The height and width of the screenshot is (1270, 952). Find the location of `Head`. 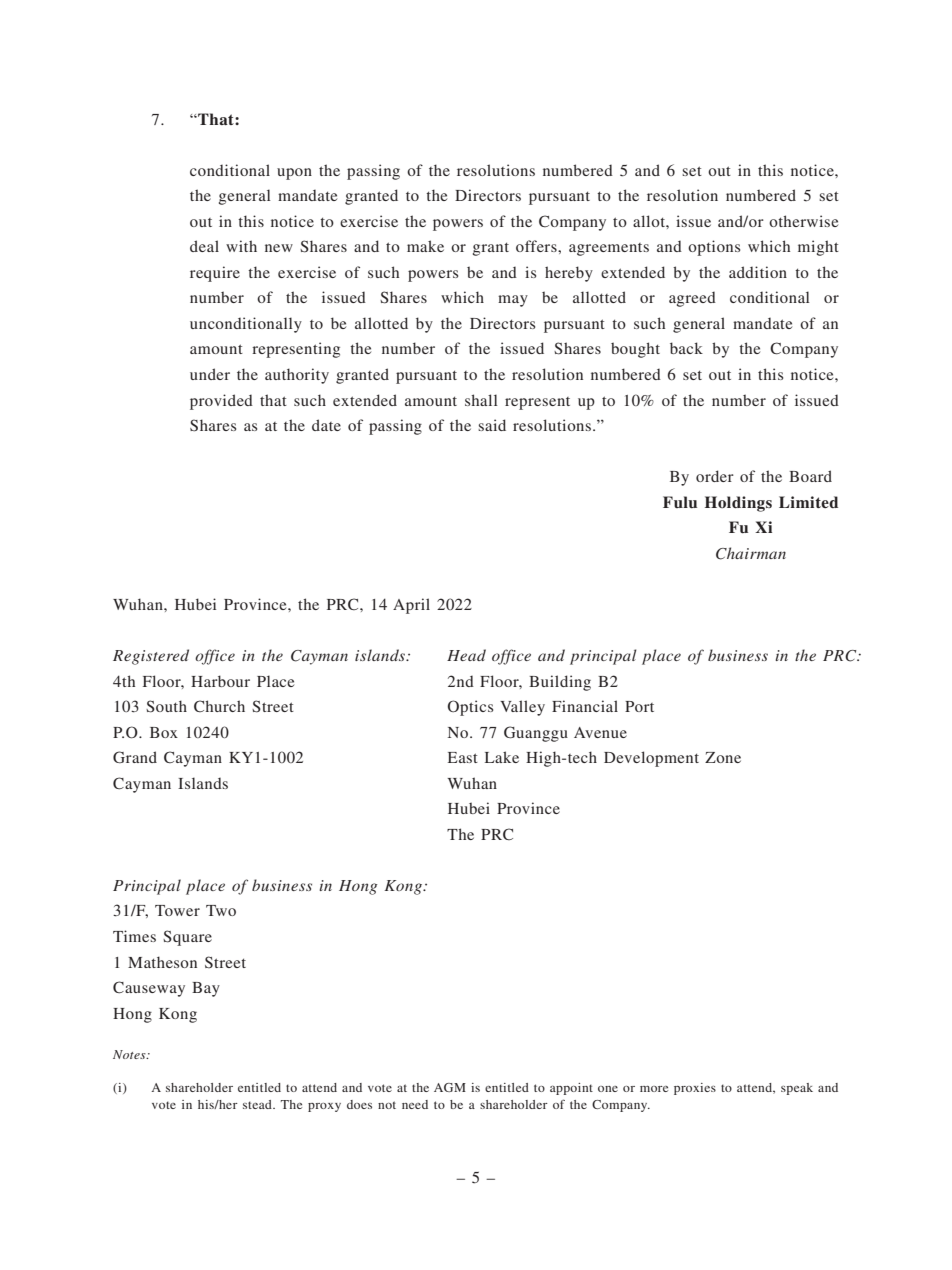

Head is located at coordinates (466, 655).
